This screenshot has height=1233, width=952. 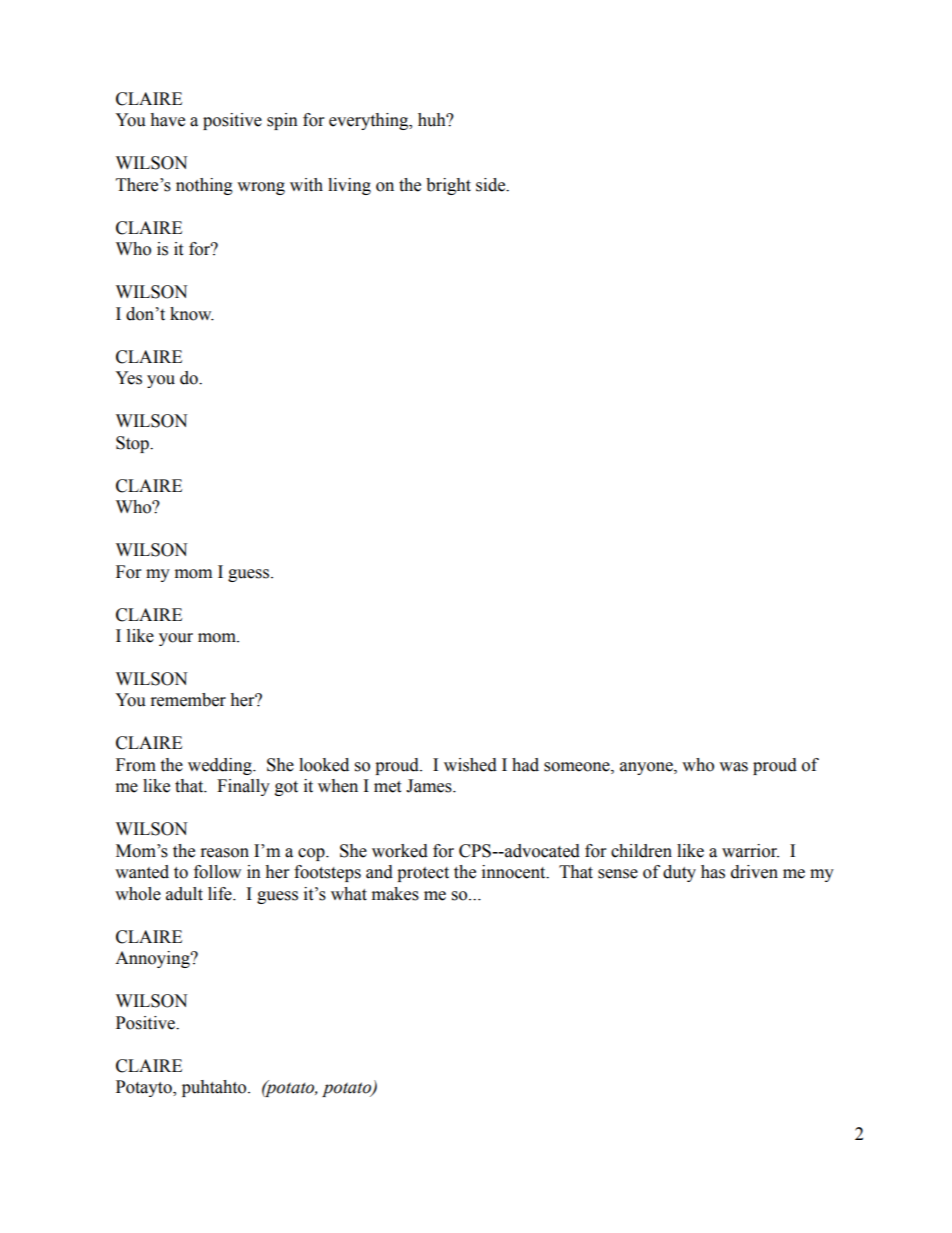 What do you see at coordinates (221, 894) in the screenshot?
I see `life` at bounding box center [221, 894].
